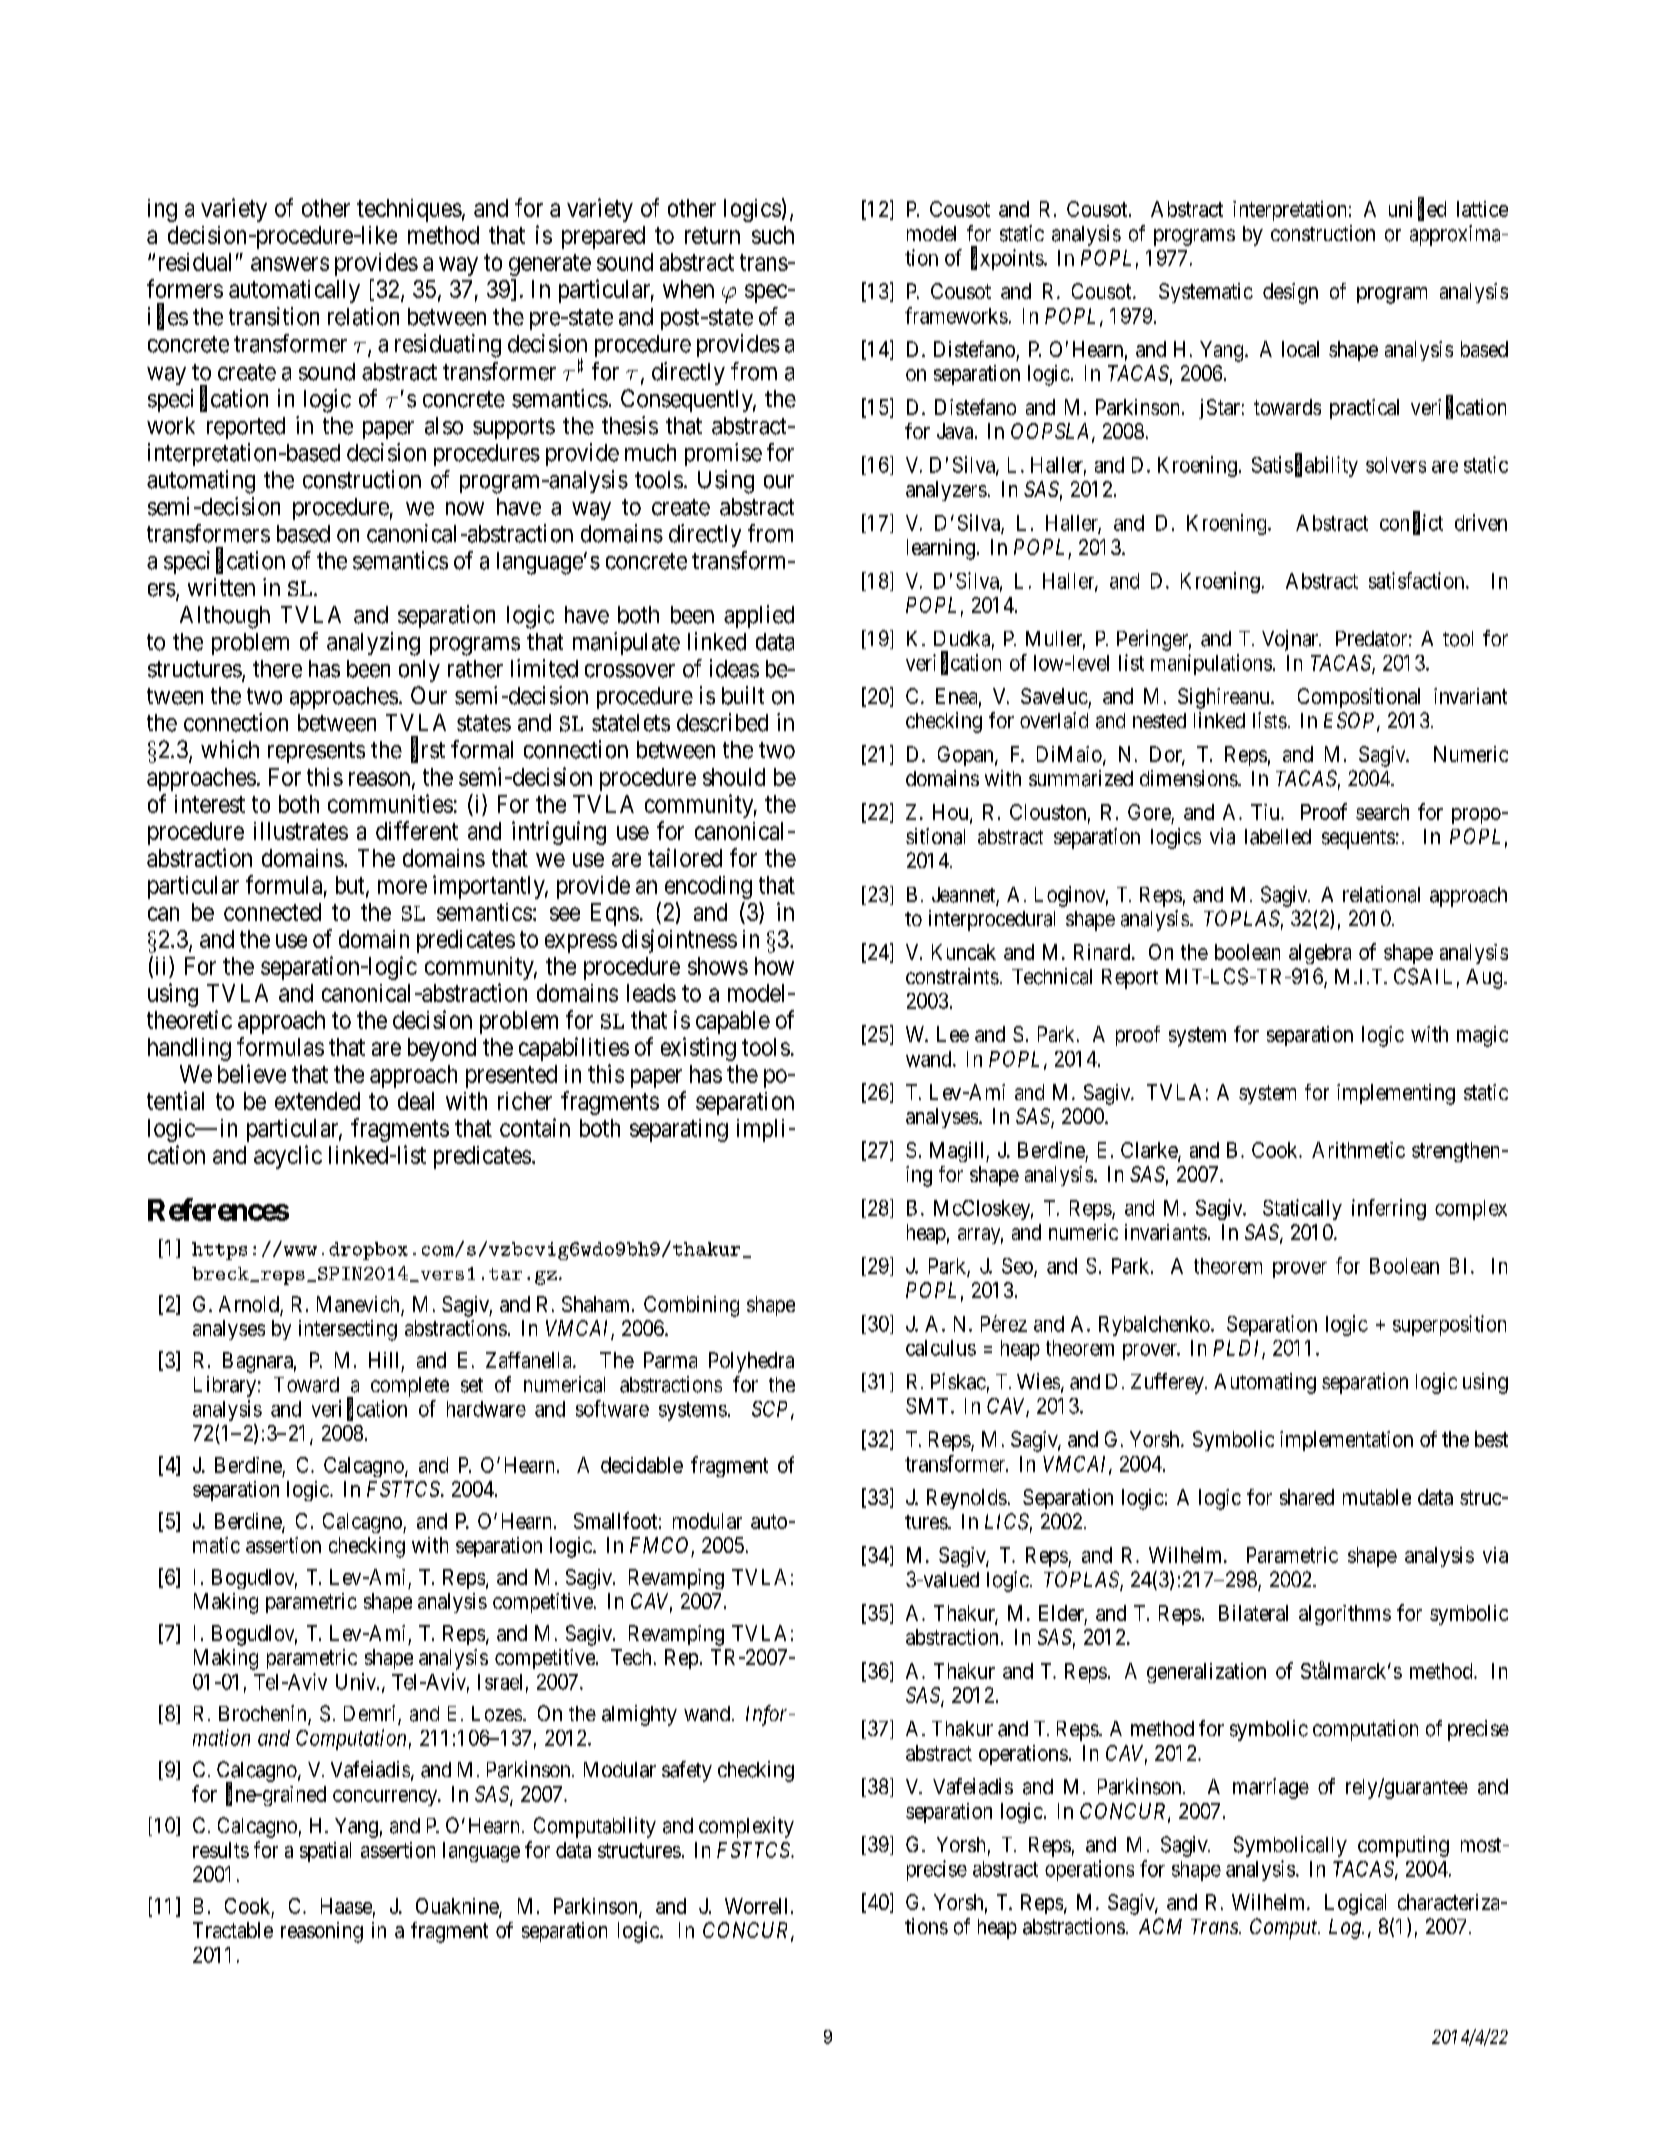 This page has width=1660, height=2148. Describe the element at coordinates (317, 1101) in the page. I see `extended` at that location.
